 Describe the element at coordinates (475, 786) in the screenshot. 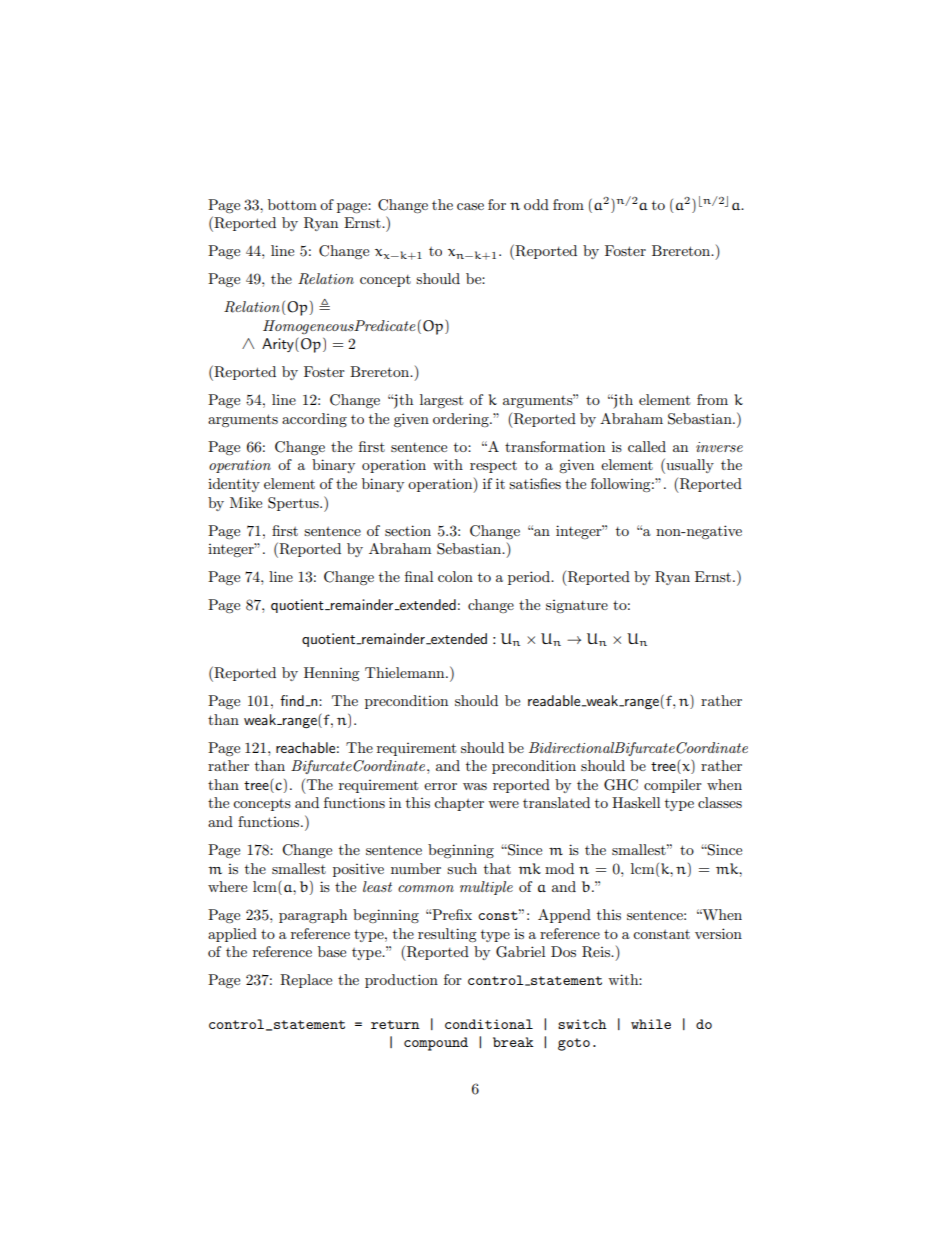

I see `was` at that location.
